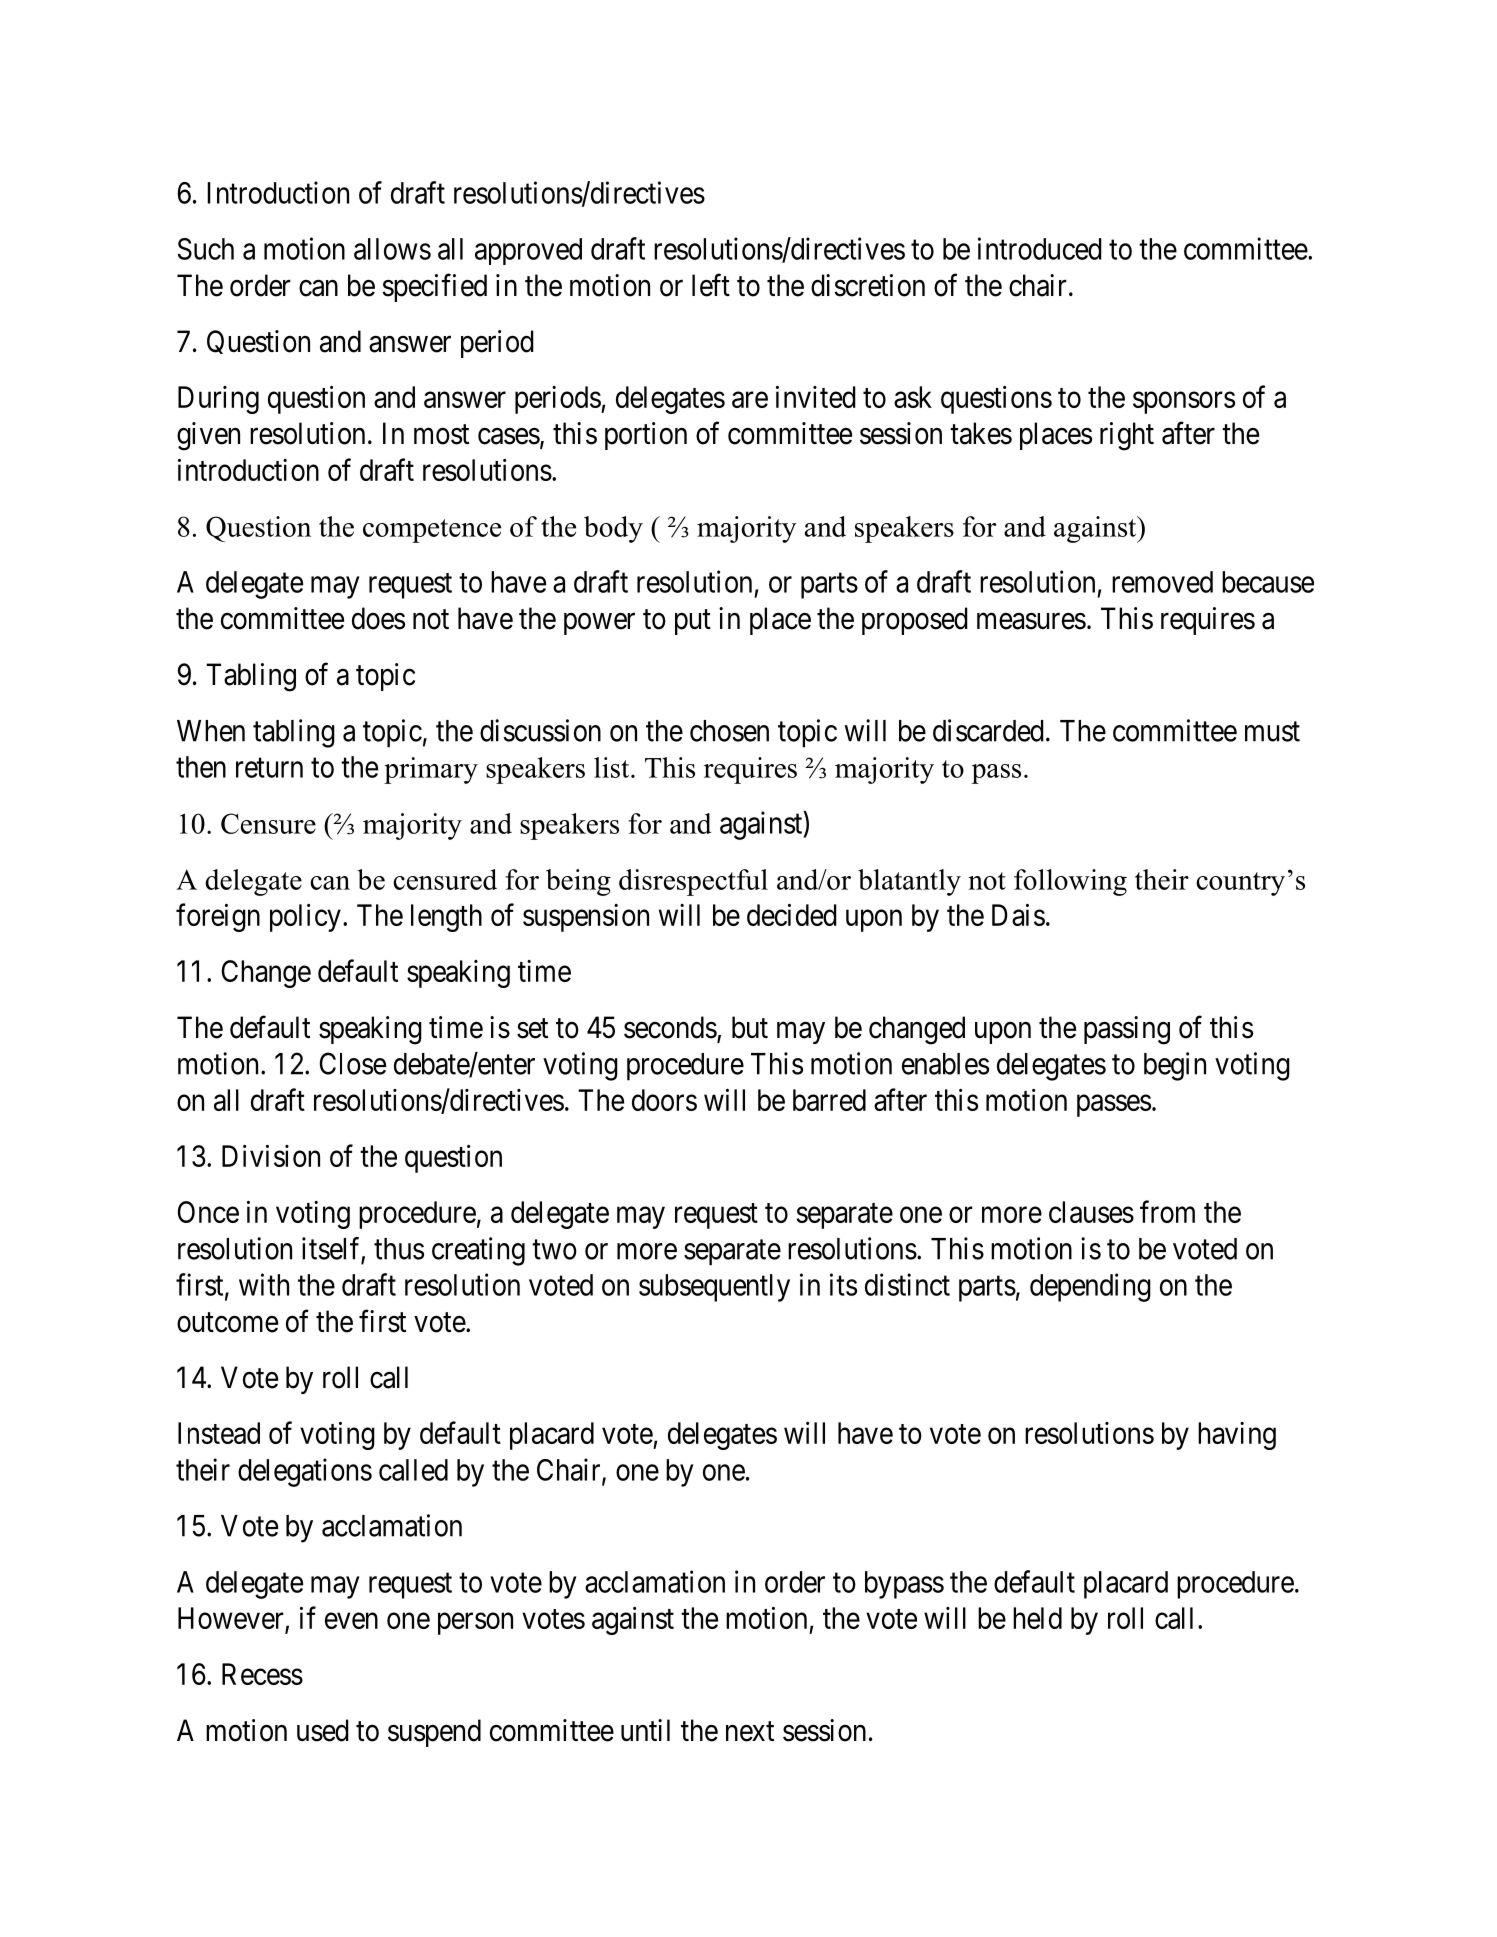 The image size is (1497, 1937). What do you see at coordinates (711, 285) in the screenshot?
I see `left` at bounding box center [711, 285].
